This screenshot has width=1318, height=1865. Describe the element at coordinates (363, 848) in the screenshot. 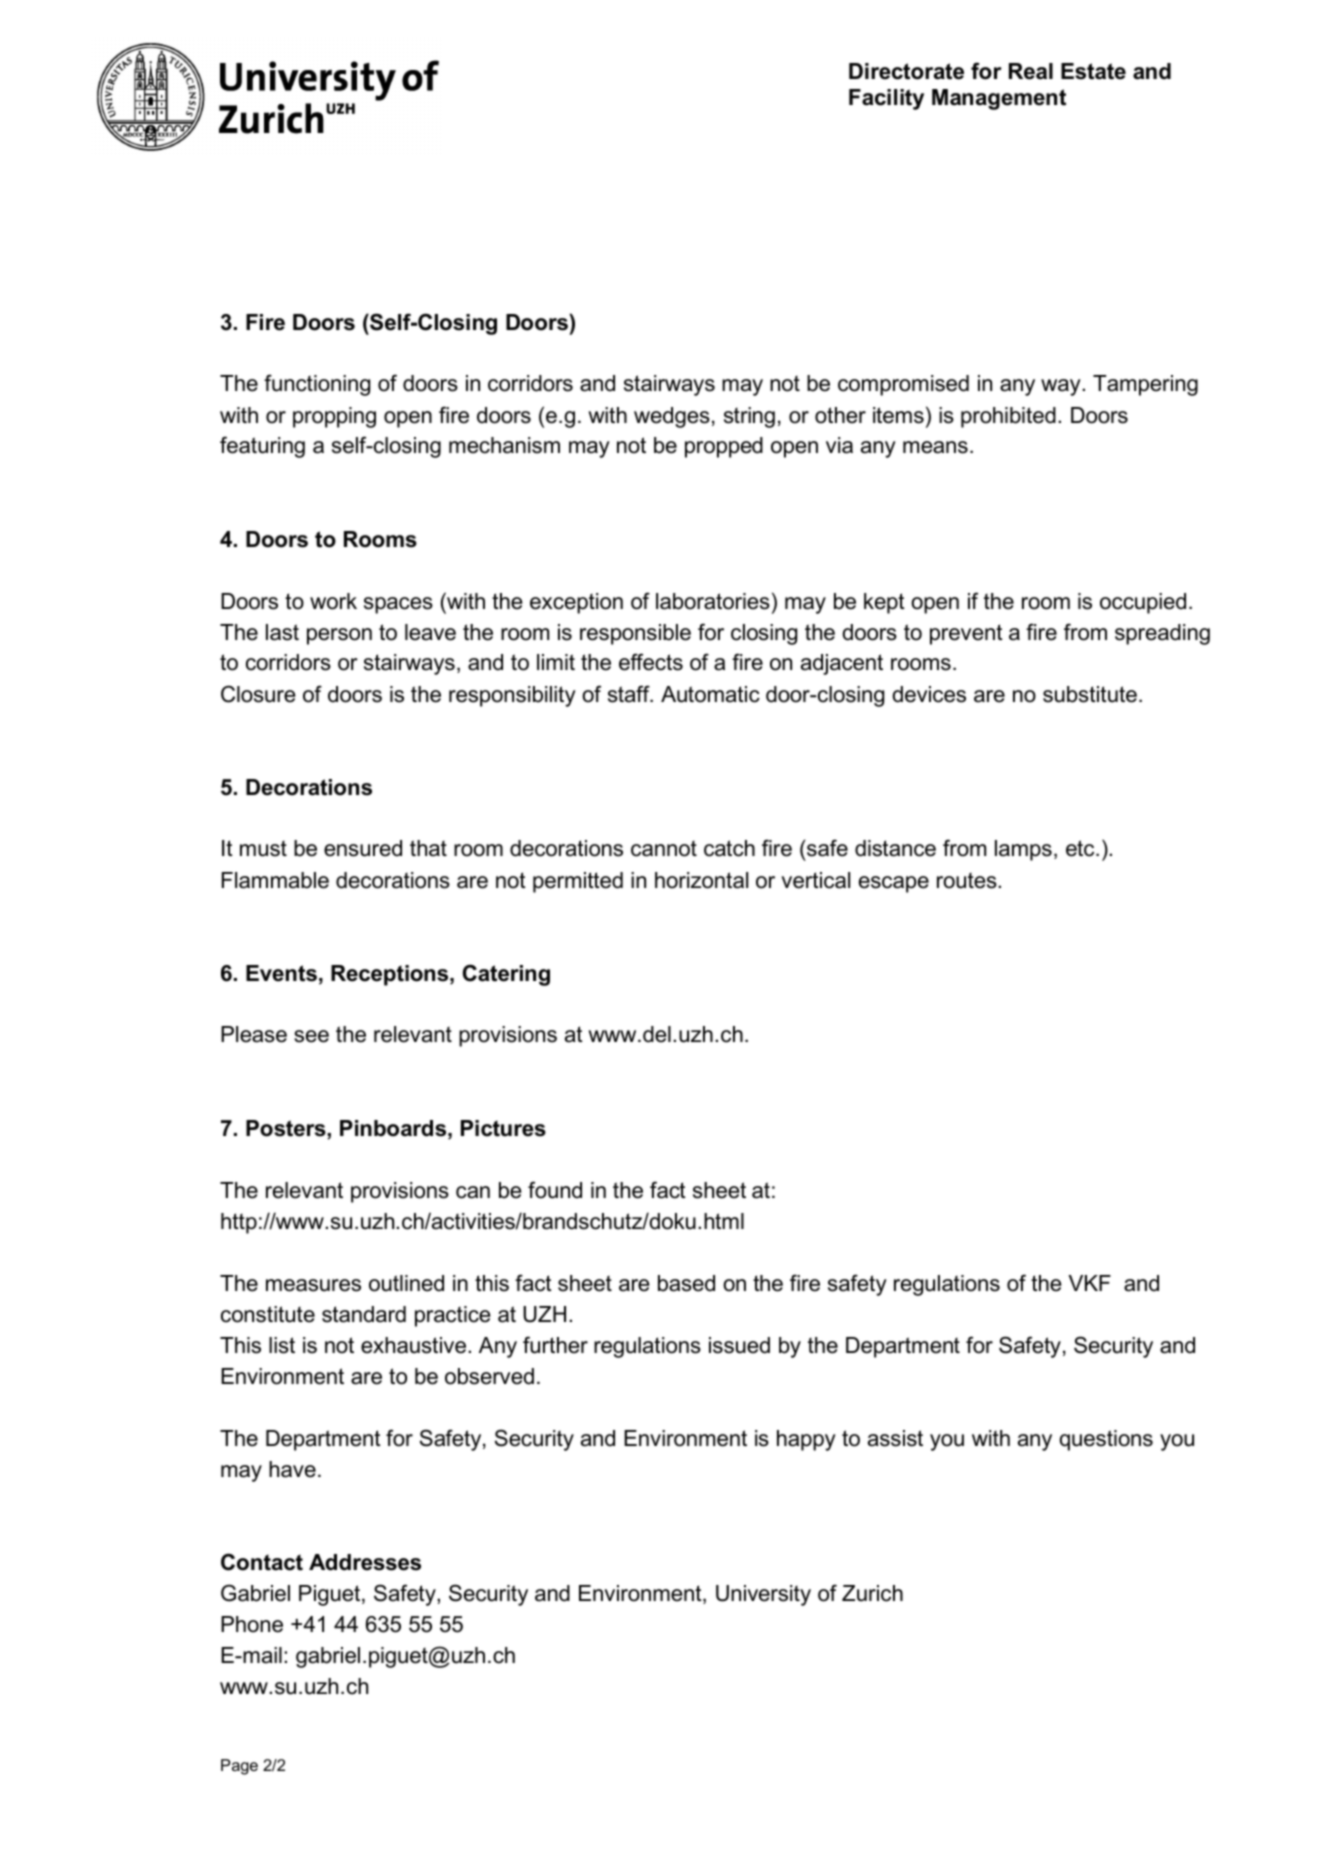

I see `ensured` at that location.
